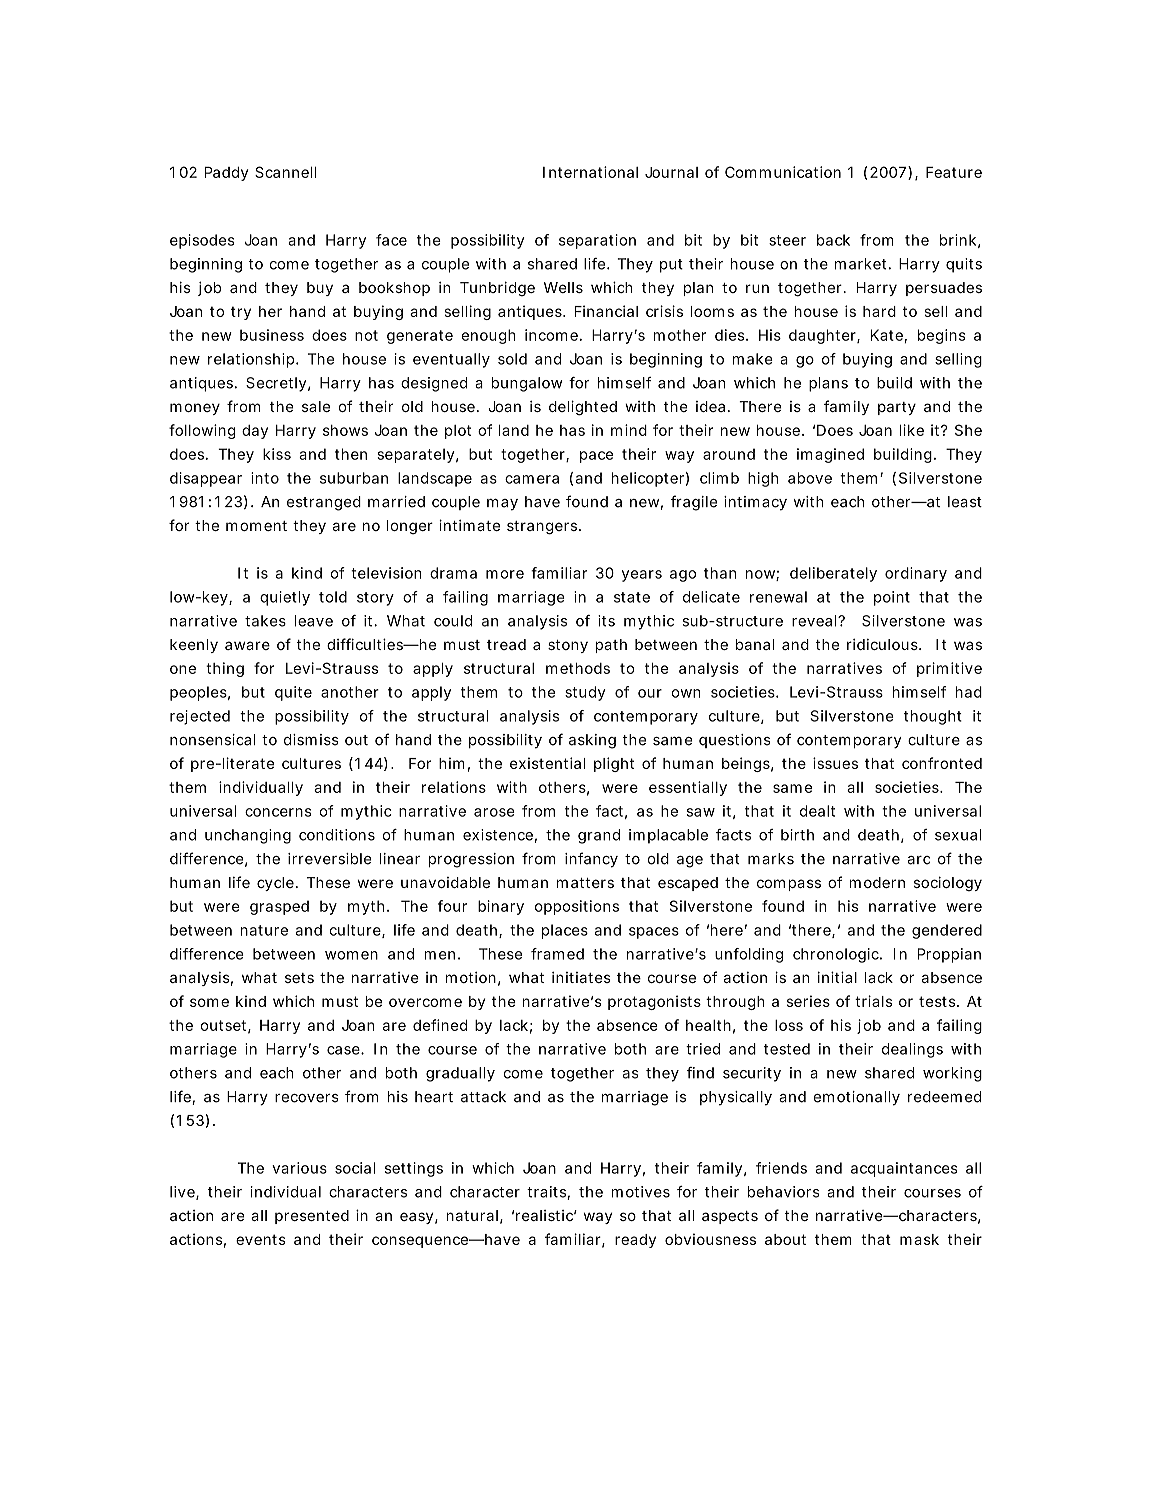 This page has width=1152, height=1491. What do you see at coordinates (590, 172) in the page?
I see `International` at bounding box center [590, 172].
